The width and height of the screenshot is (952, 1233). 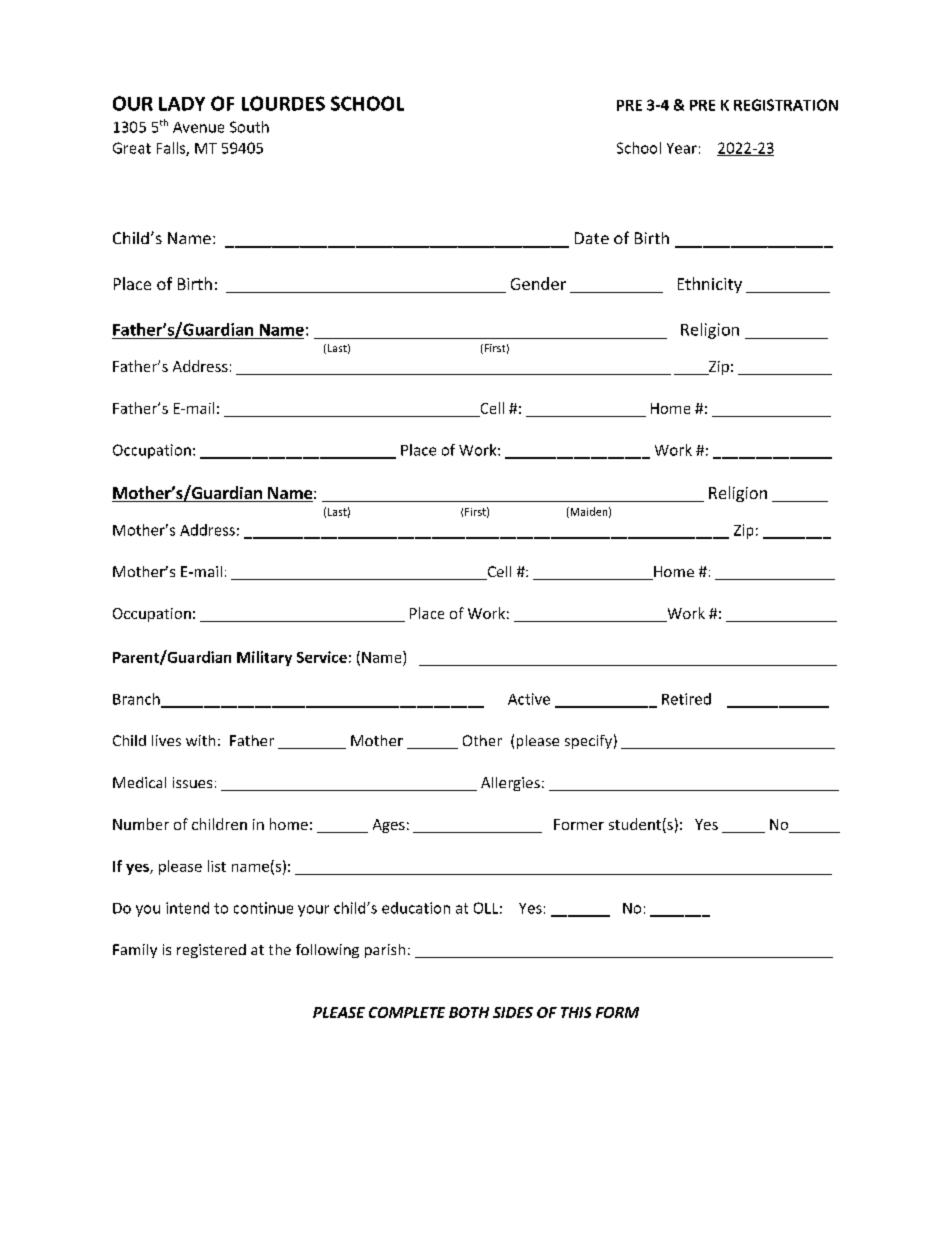 I want to click on Military, so click(x=264, y=658).
